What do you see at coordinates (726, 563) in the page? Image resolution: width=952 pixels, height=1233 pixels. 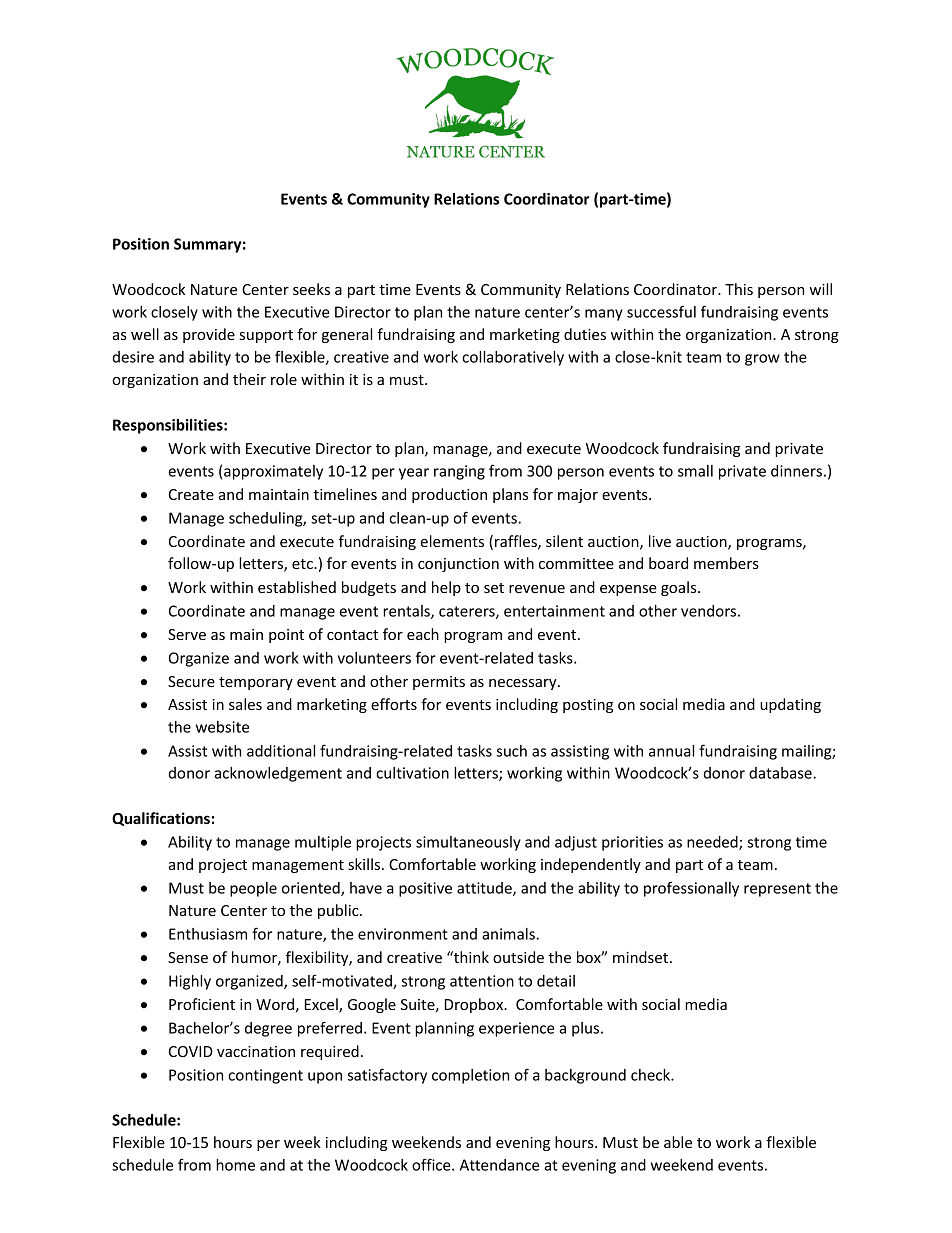 I see `members` at bounding box center [726, 563].
